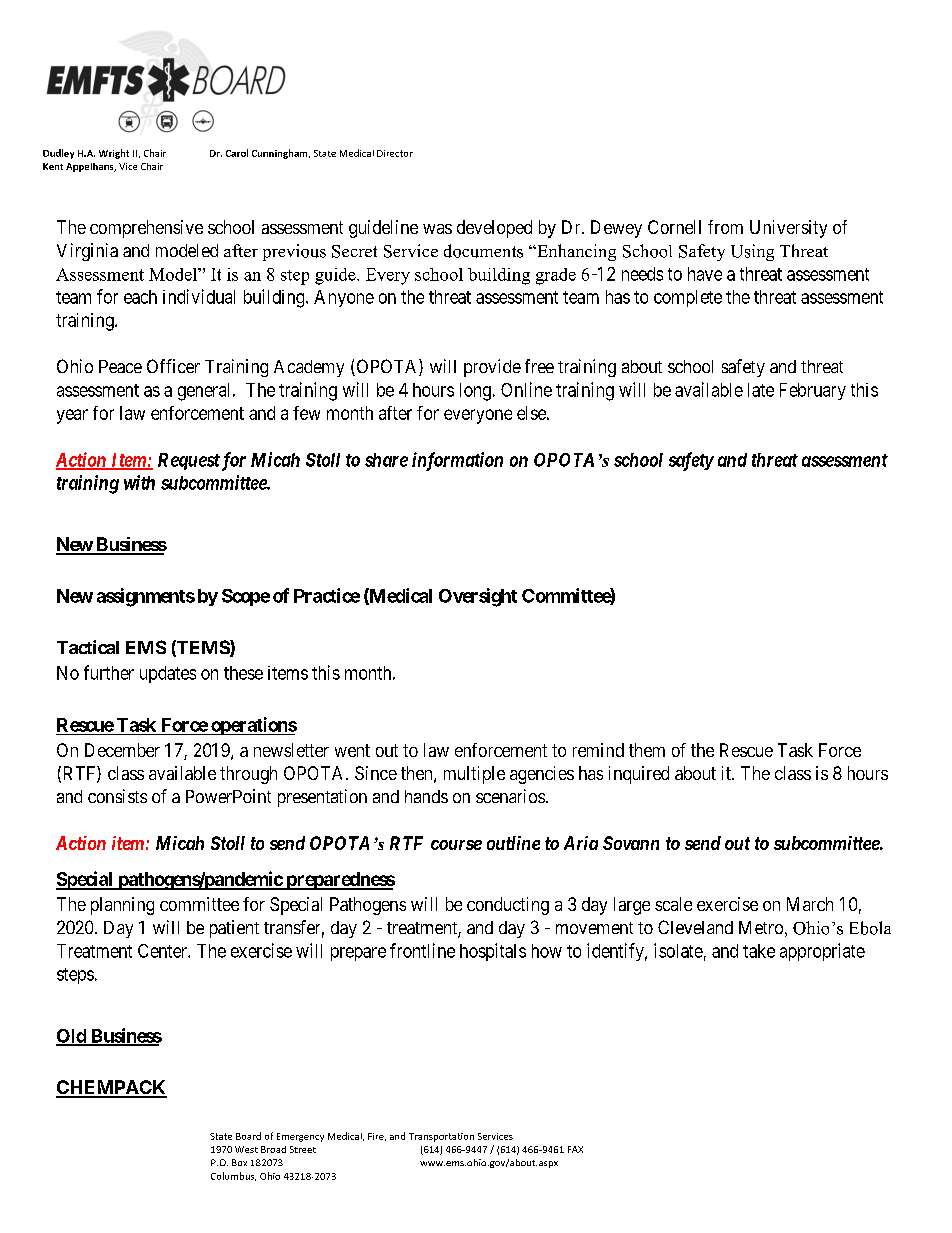 This image has height=1233, width=952. Describe the element at coordinates (788, 229) in the image. I see `University` at that location.
